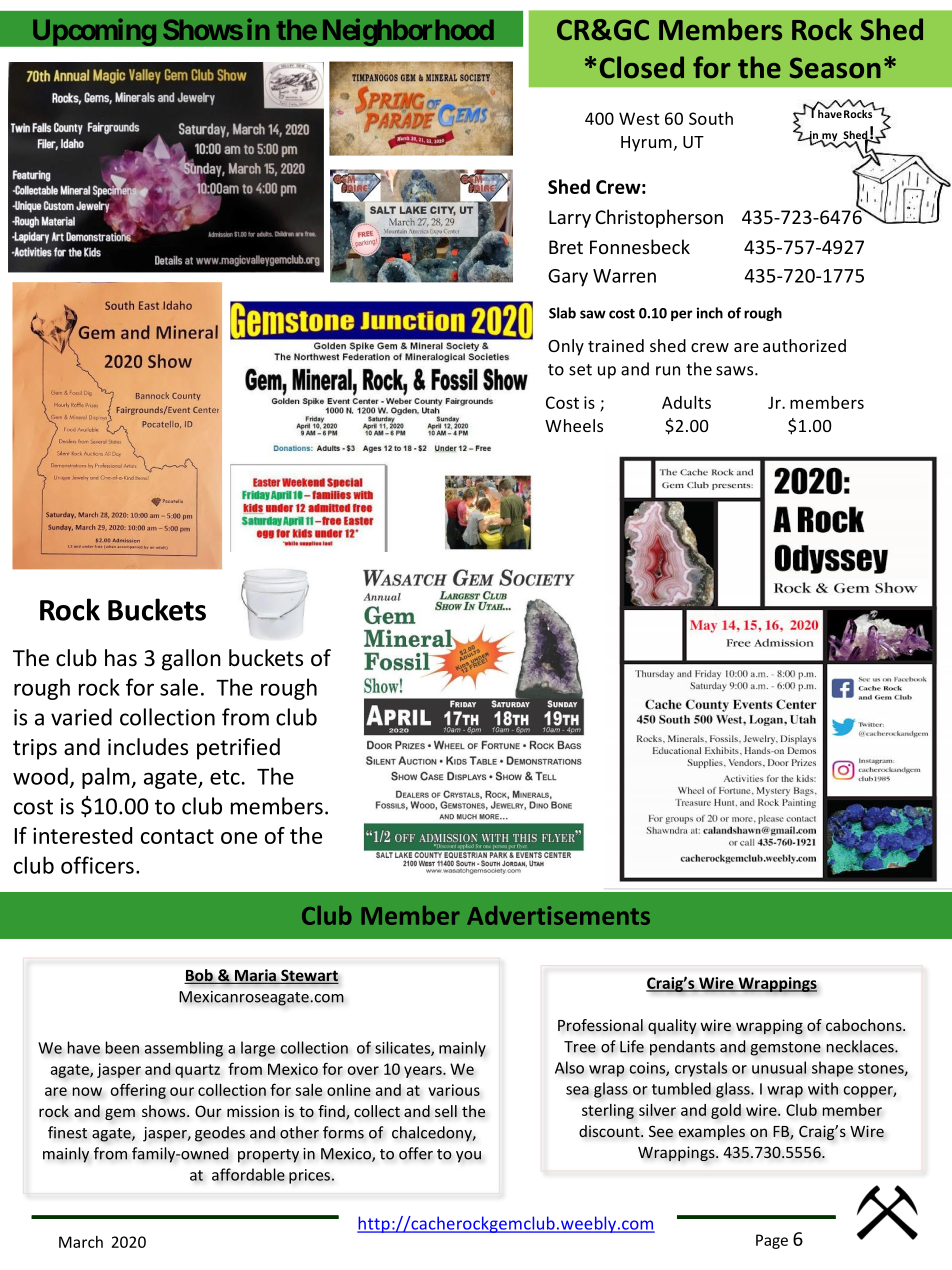 Image resolution: width=952 pixels, height=1270 pixels. I want to click on Advertisements, so click(558, 915).
